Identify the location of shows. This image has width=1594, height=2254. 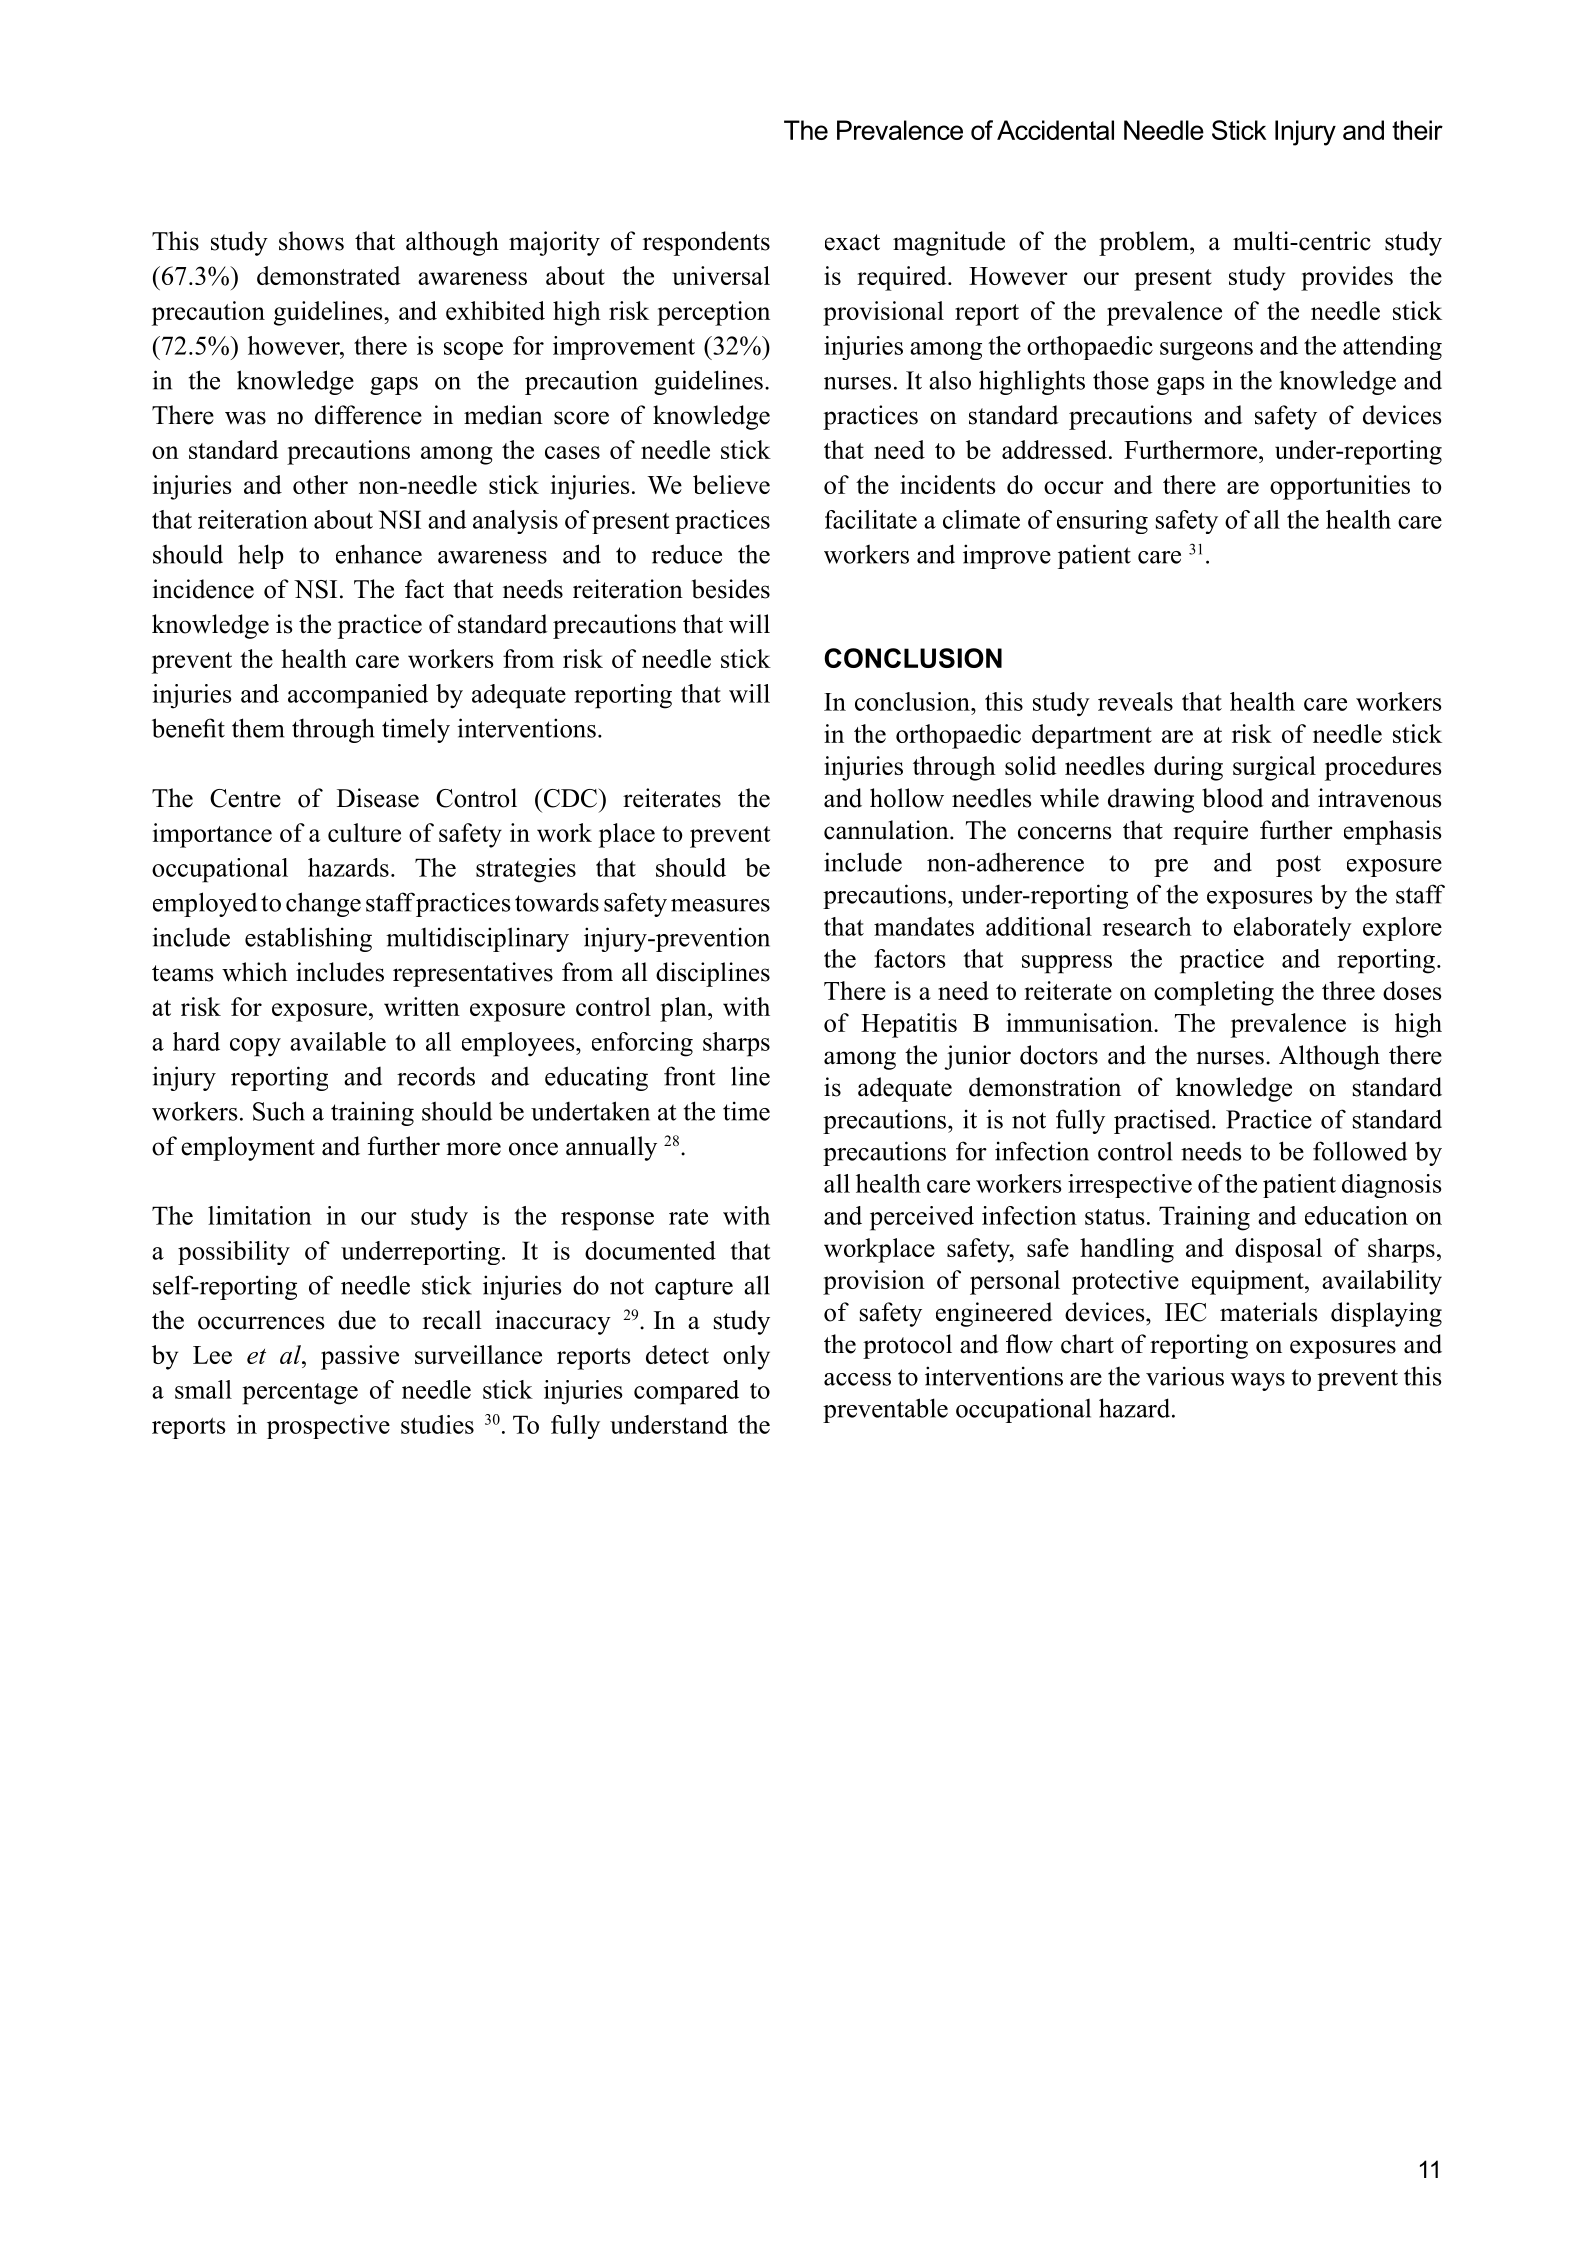
(311, 241).
